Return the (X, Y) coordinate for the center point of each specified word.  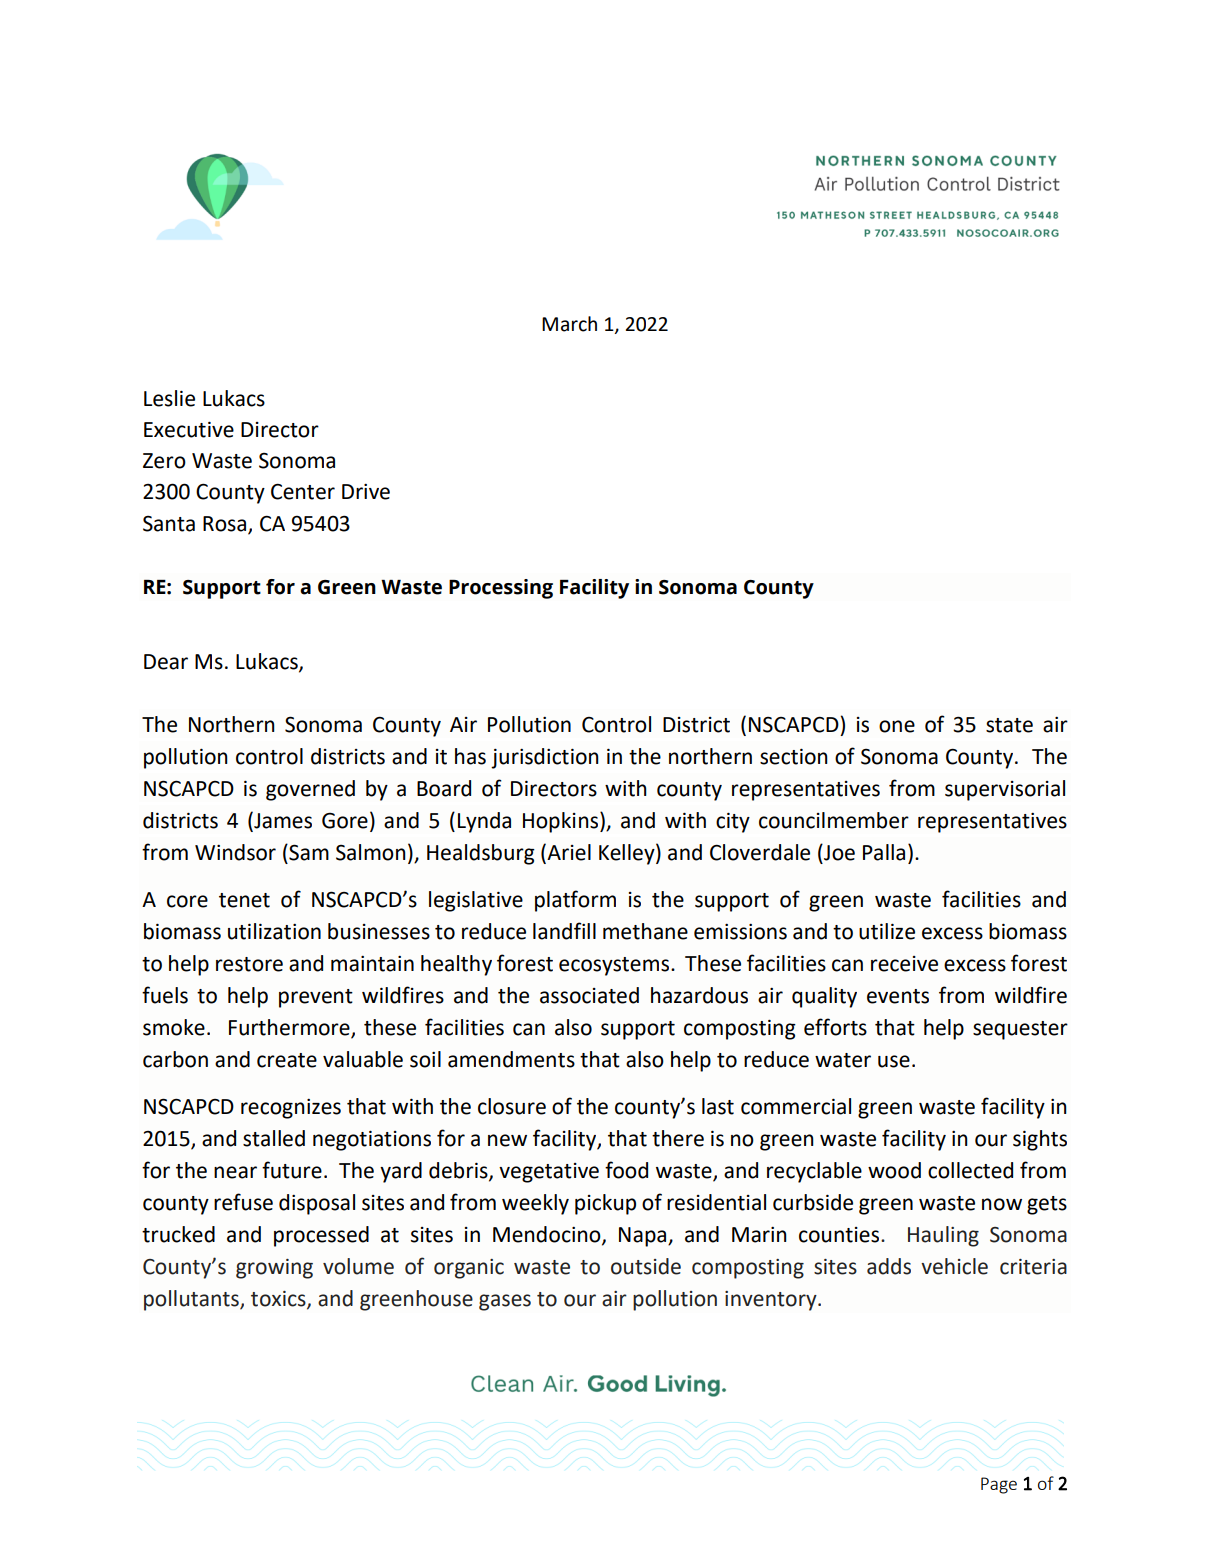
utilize (887, 931)
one (897, 726)
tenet (244, 900)
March (569, 324)
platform (575, 901)
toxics (279, 1300)
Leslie (169, 398)
